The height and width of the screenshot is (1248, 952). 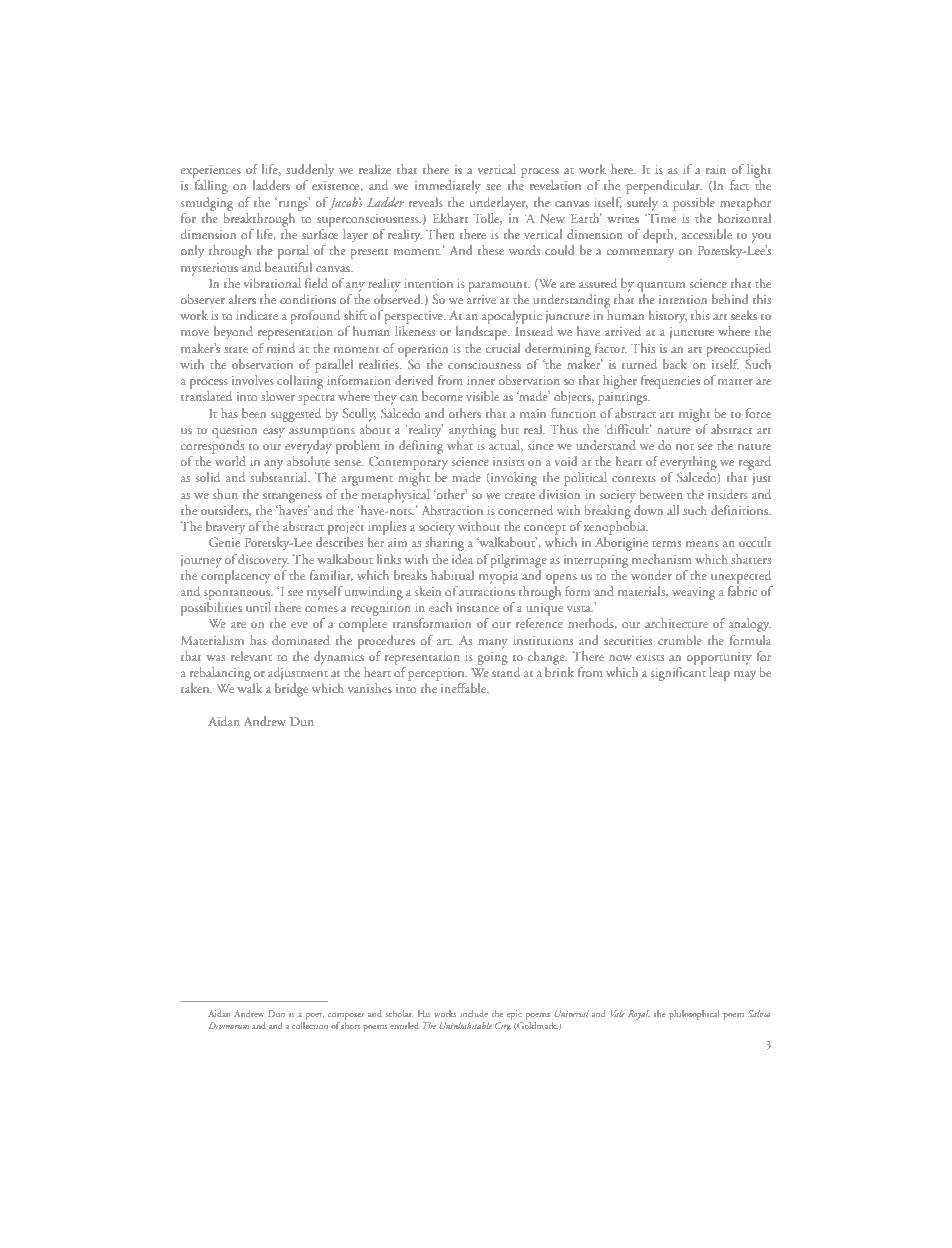 I want to click on include, so click(x=474, y=1013).
